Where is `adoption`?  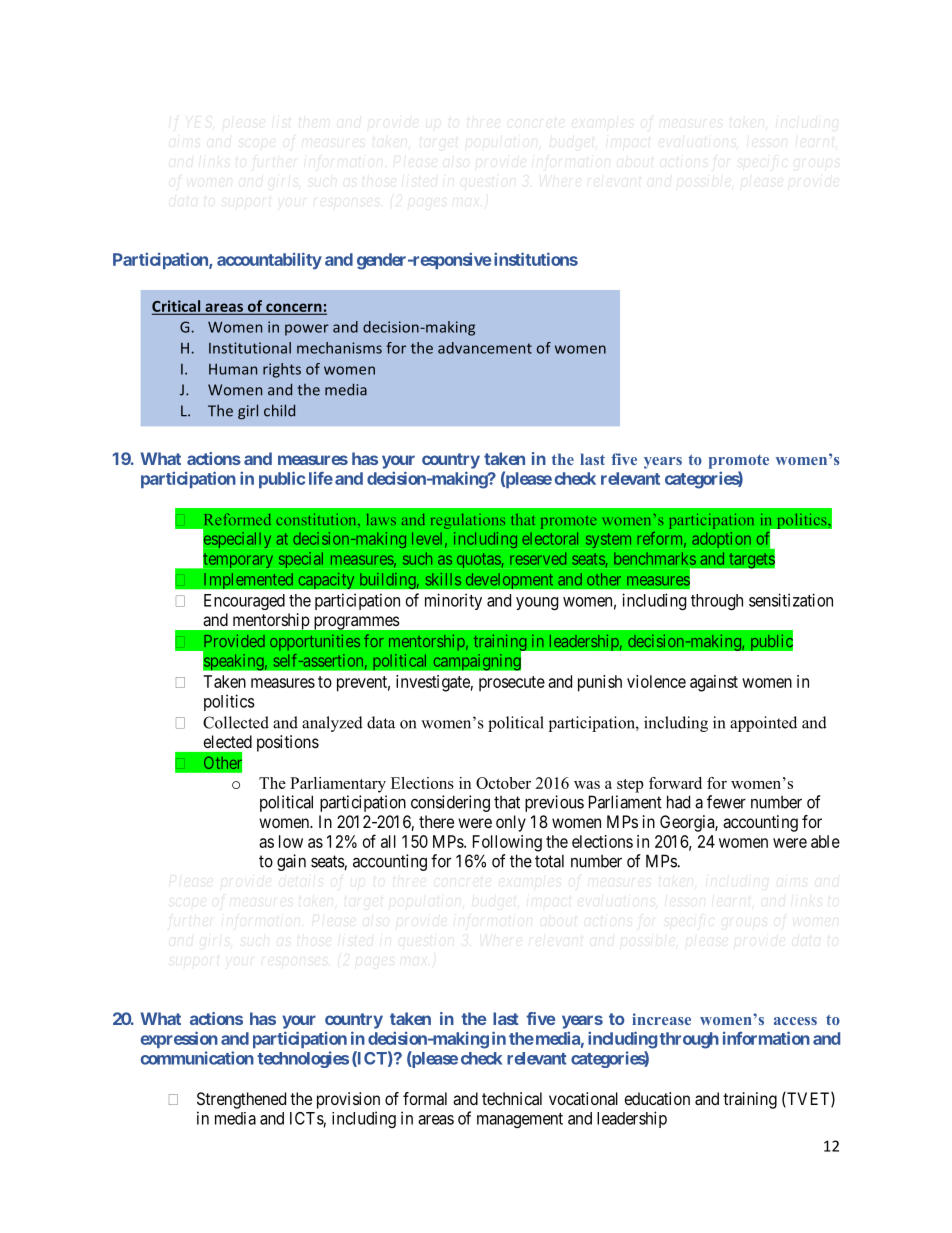
adoption is located at coordinates (721, 540).
